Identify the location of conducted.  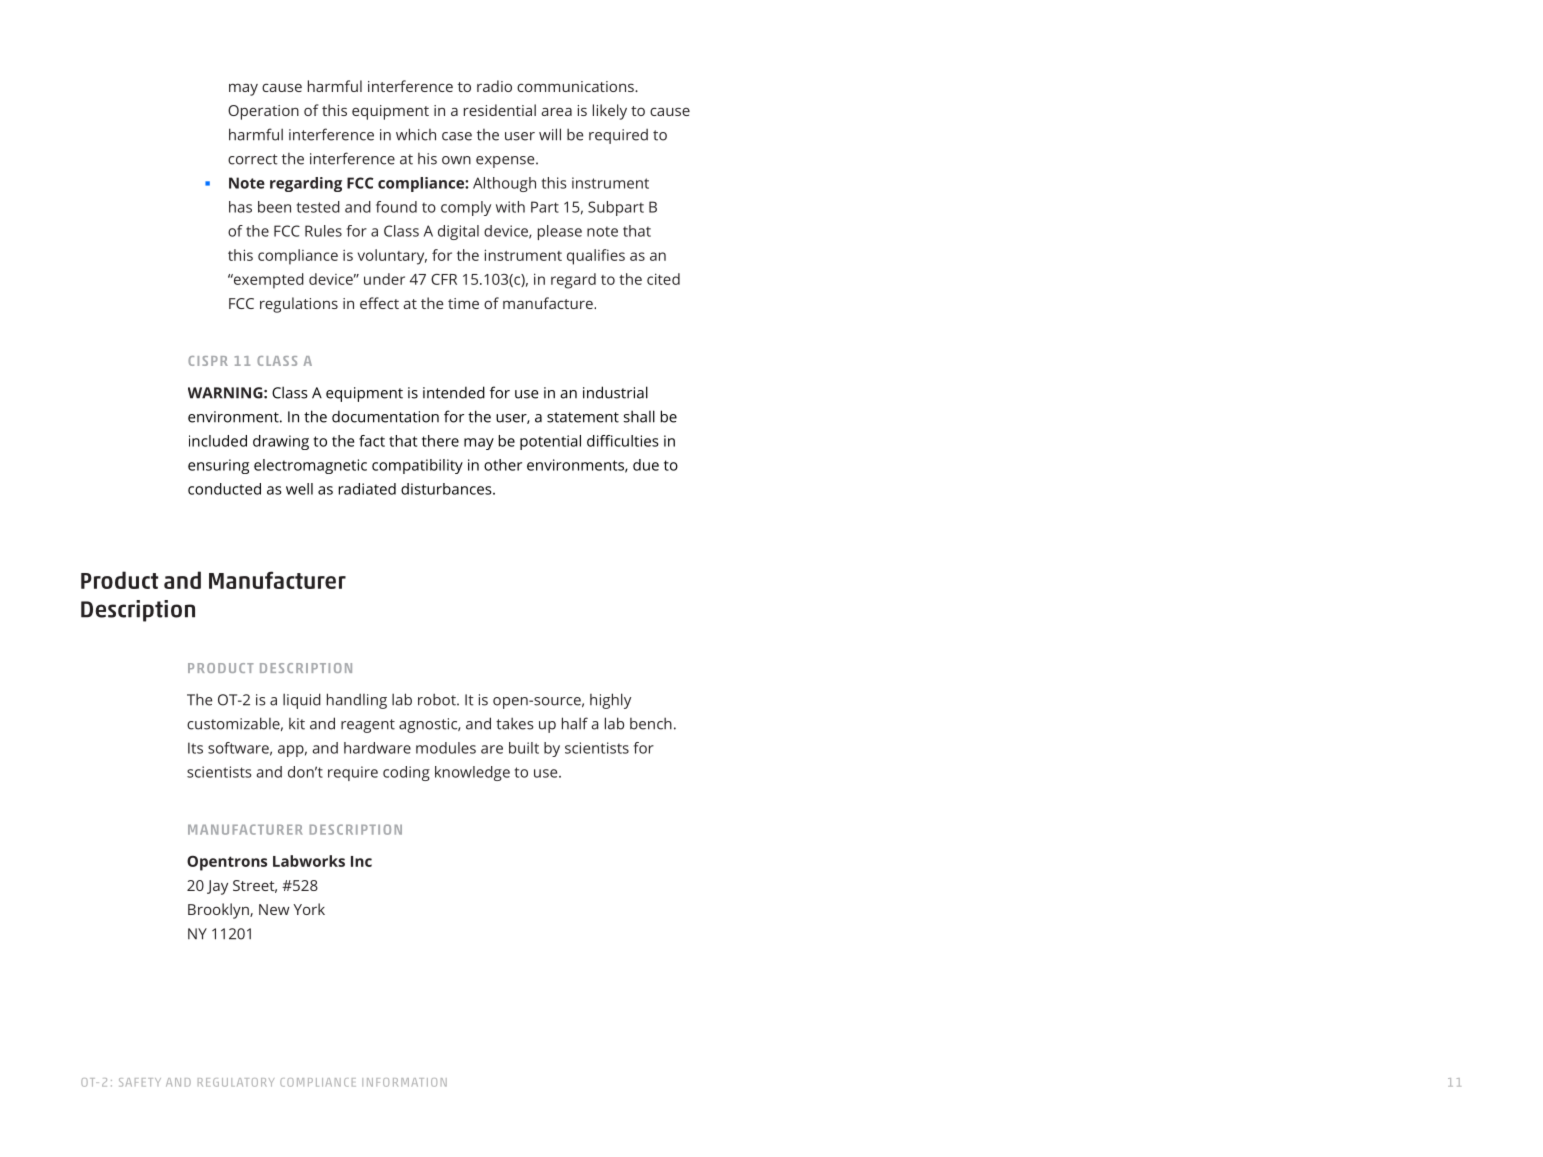
(224, 489).
